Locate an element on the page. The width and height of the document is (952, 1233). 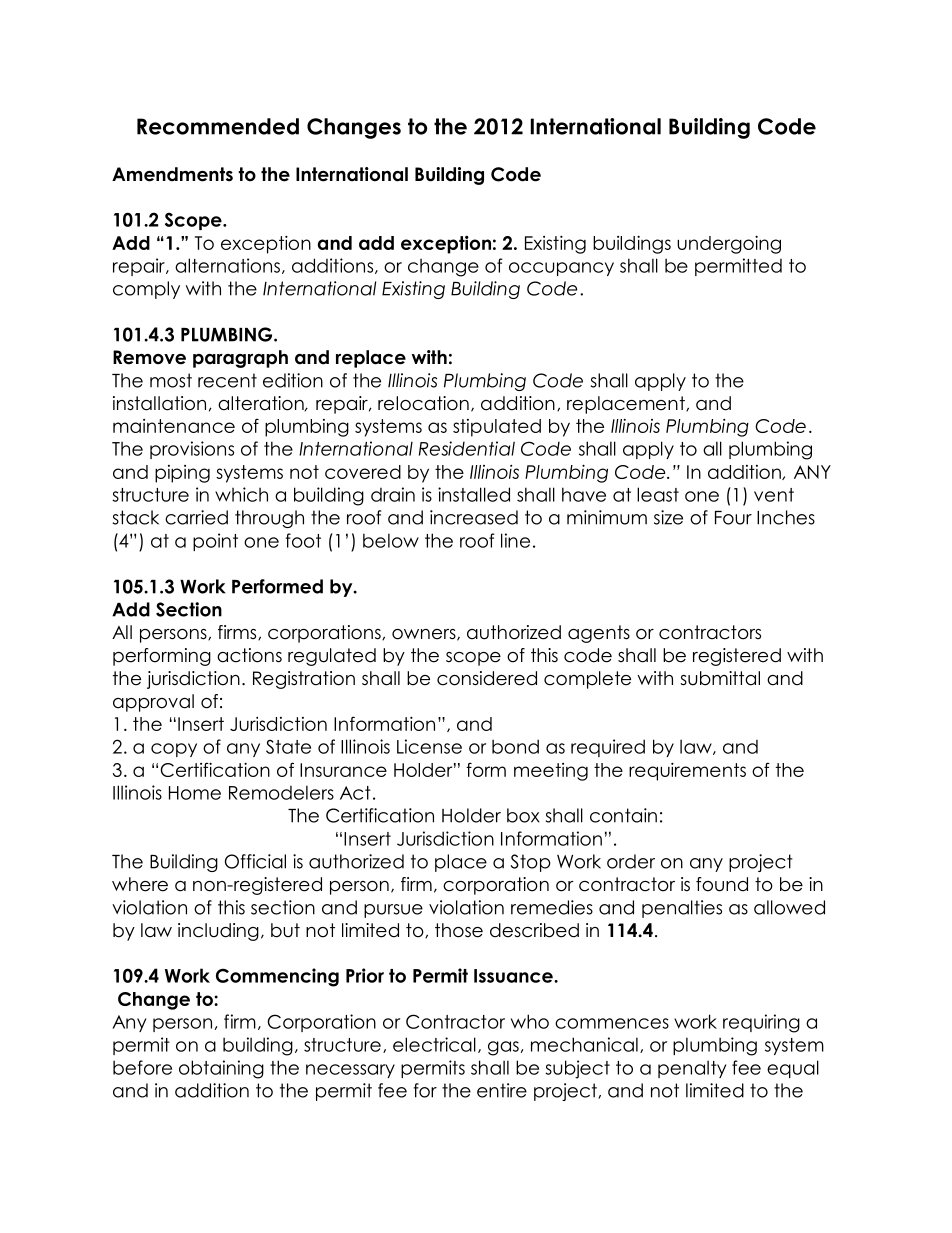
Recommended is located at coordinates (218, 126).
